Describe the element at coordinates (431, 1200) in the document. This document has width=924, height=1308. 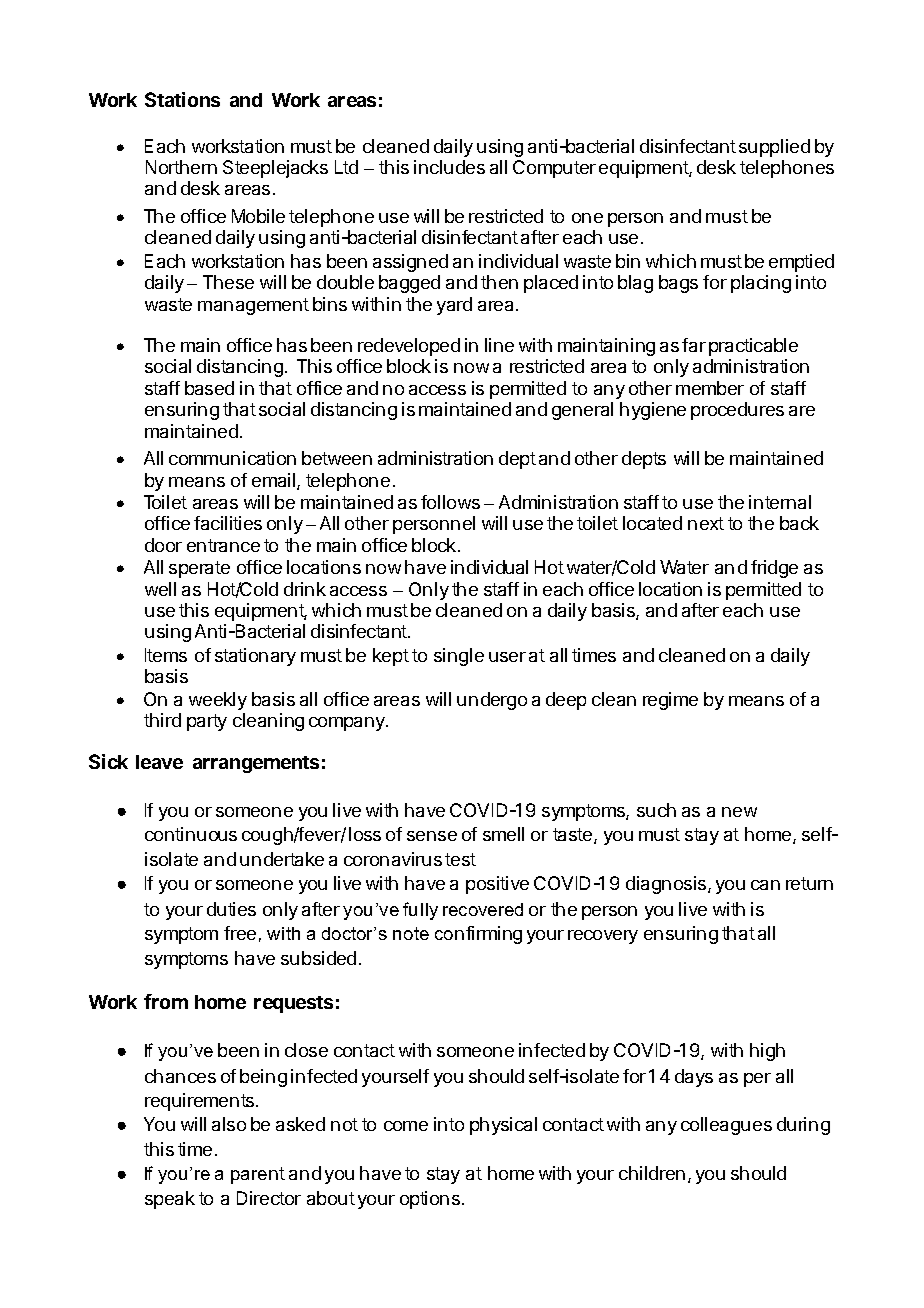
I see `options` at that location.
